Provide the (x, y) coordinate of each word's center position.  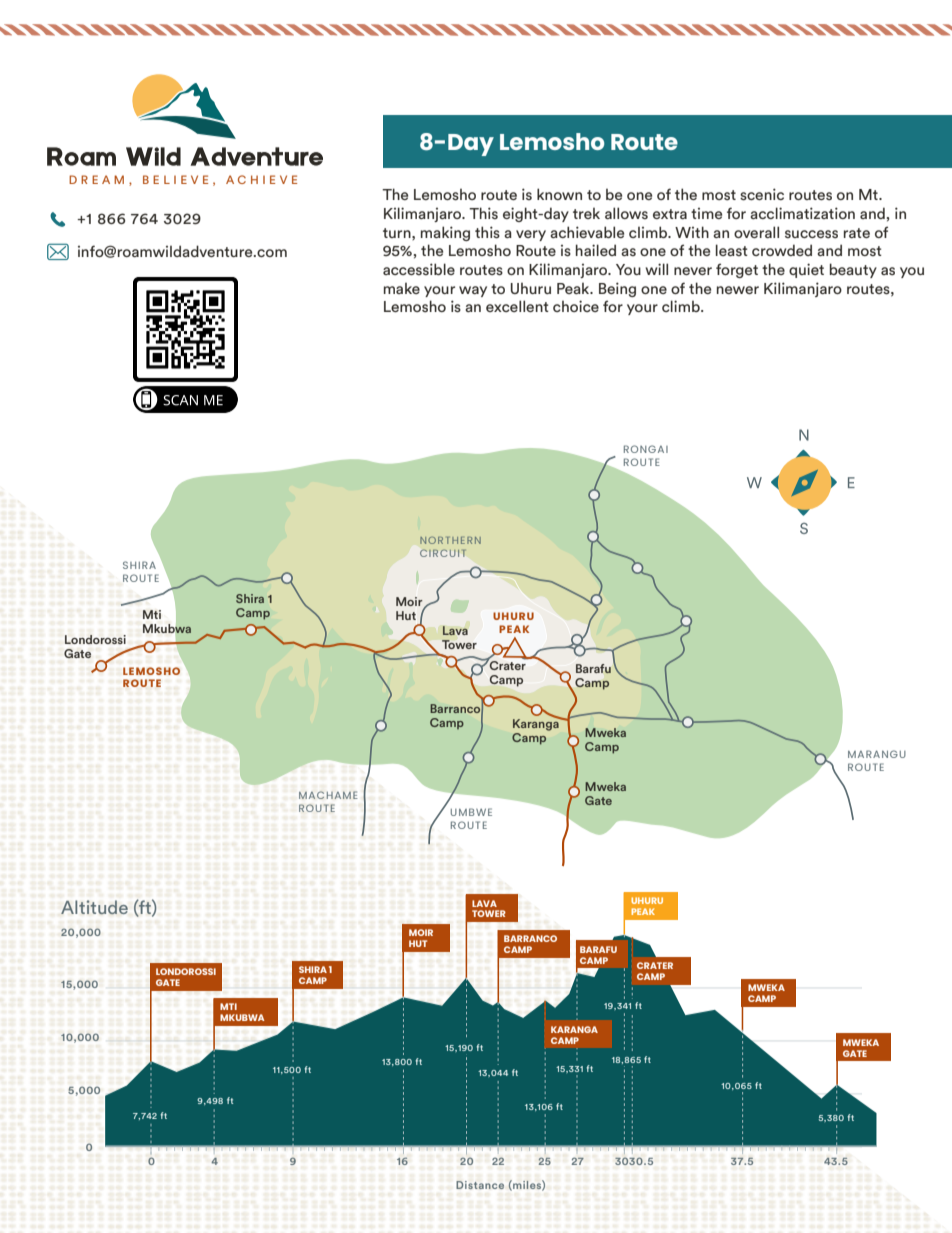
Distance (480, 1185)
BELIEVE (175, 179)
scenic (762, 194)
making (445, 233)
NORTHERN (450, 540)
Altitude (94, 907)
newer (738, 290)
